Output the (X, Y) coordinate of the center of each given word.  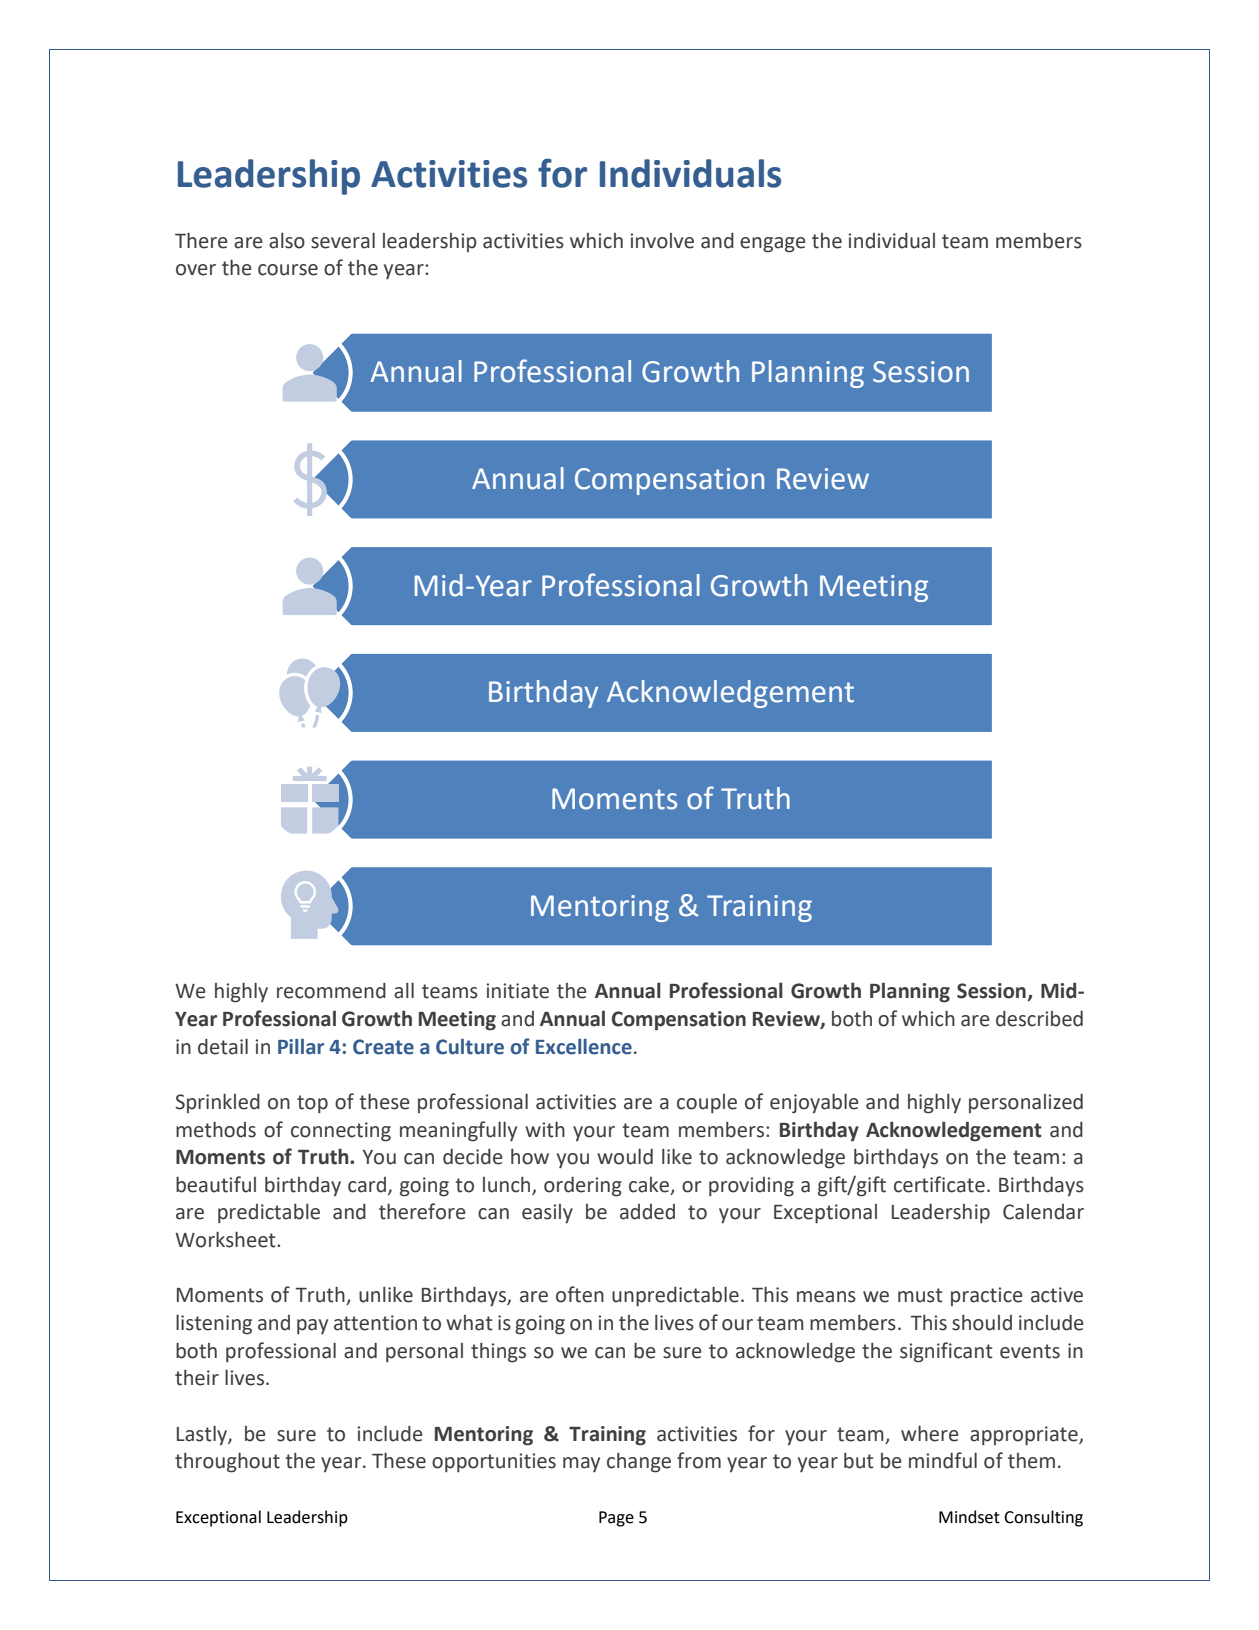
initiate (517, 991)
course (288, 270)
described (1039, 1019)
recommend (331, 991)
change (639, 1463)
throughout (227, 1462)
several (343, 241)
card (368, 1185)
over (196, 270)
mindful (943, 1460)
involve (662, 241)
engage (773, 245)
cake (649, 1185)
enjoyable (814, 1104)
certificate (939, 1184)
